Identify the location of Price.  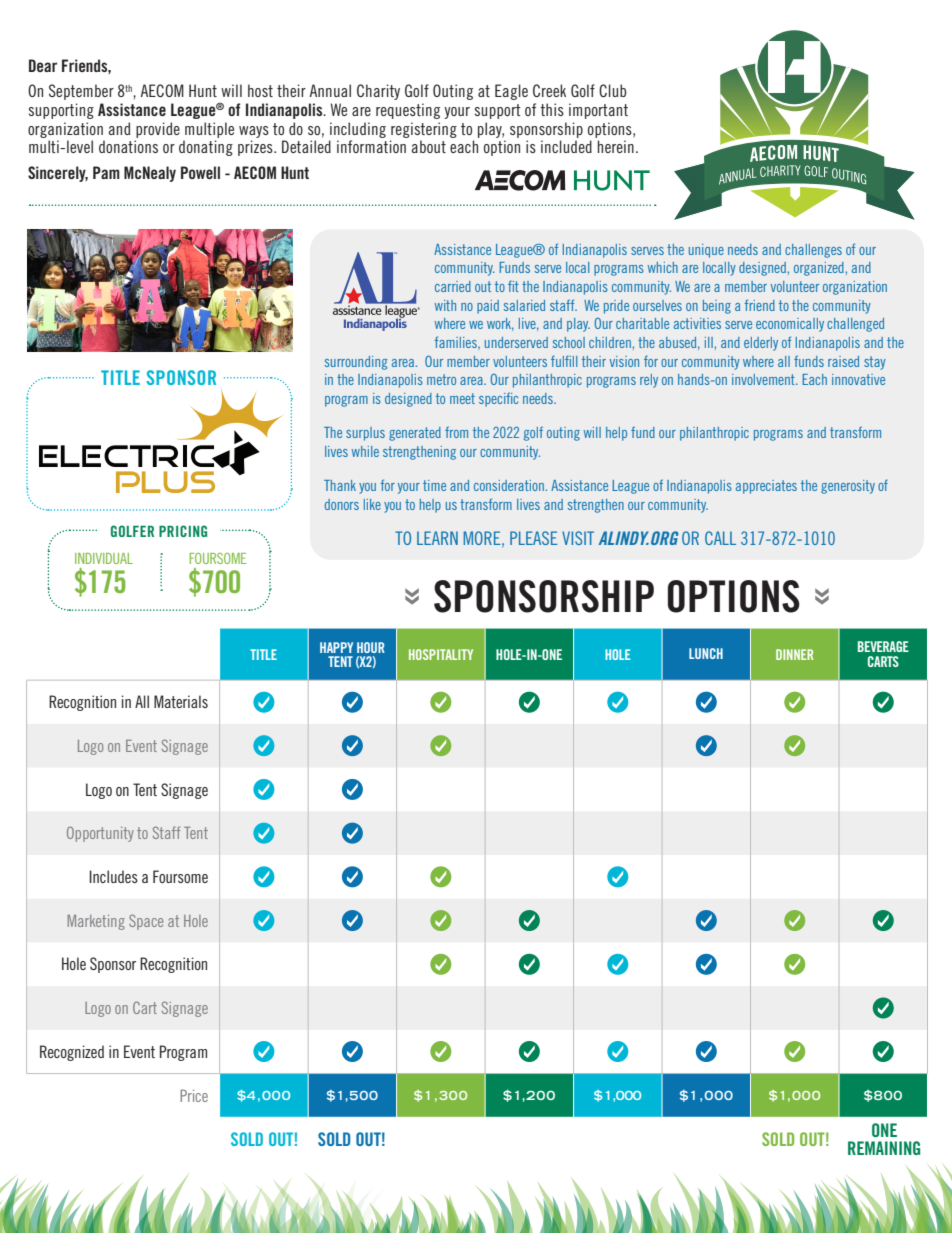
(194, 1095).
